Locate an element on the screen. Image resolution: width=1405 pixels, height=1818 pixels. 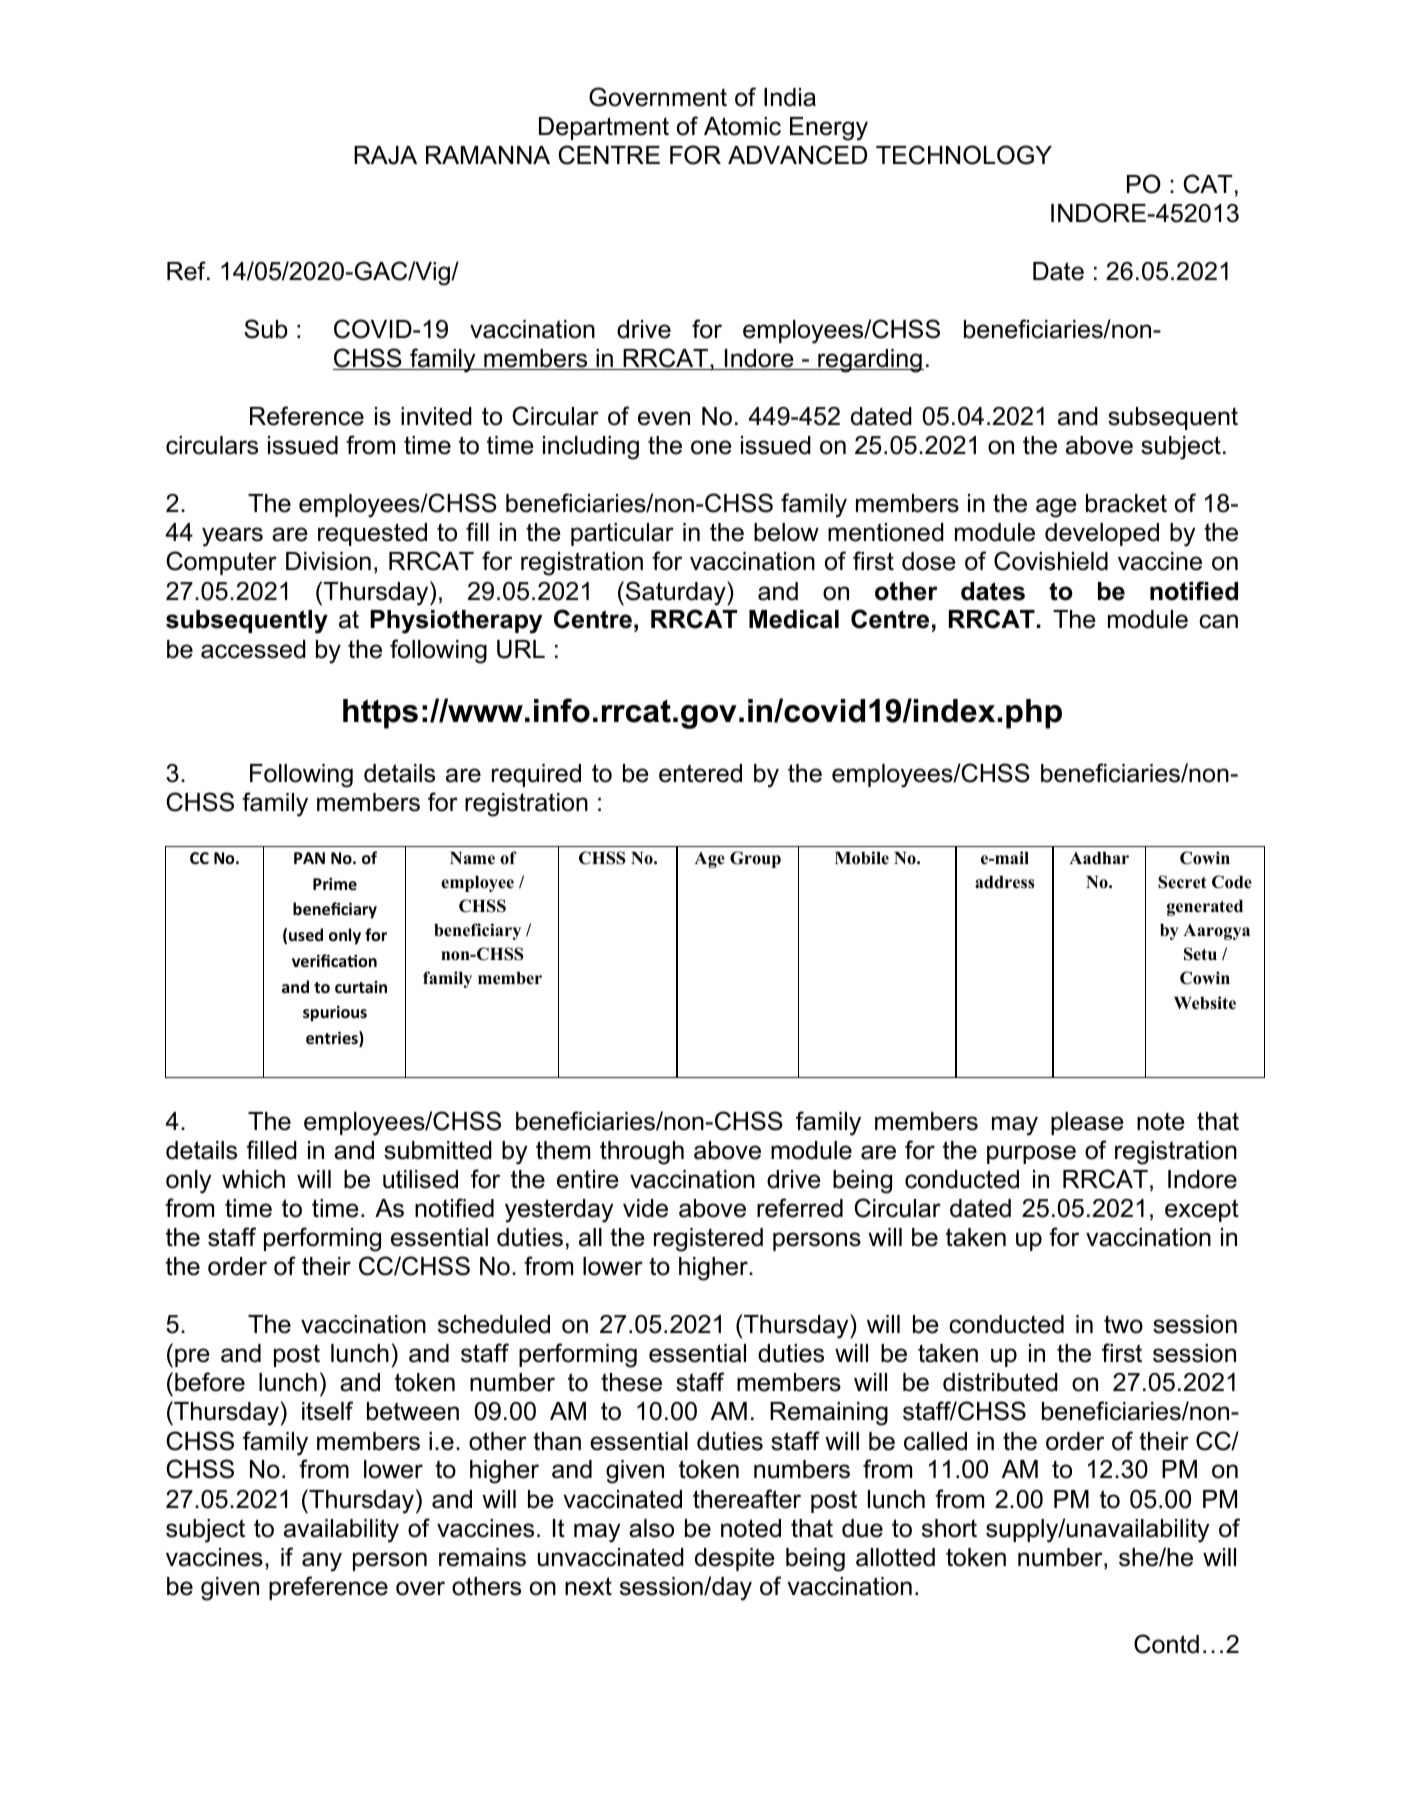
Setu is located at coordinates (1200, 954).
